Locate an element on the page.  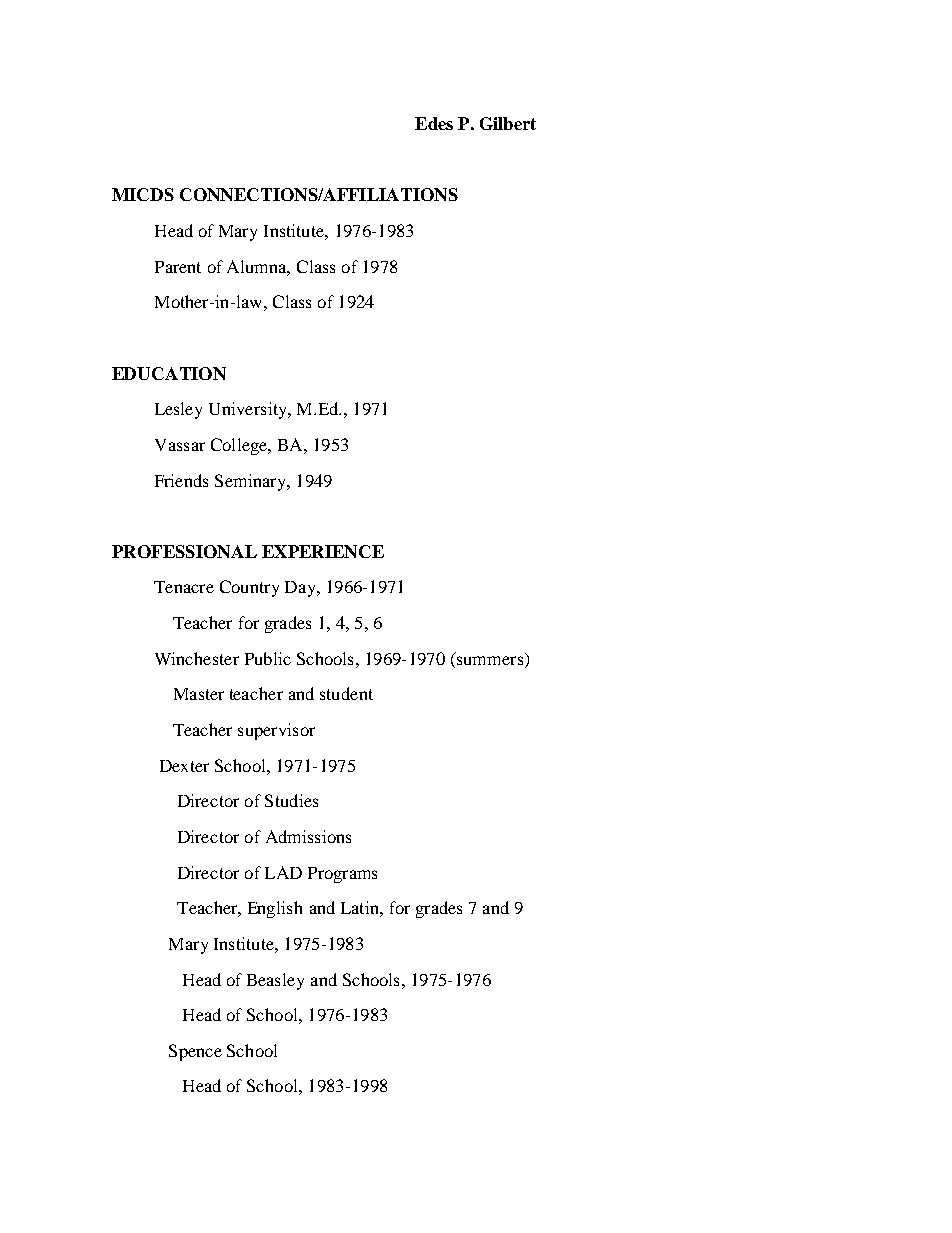
Programs is located at coordinates (342, 875).
